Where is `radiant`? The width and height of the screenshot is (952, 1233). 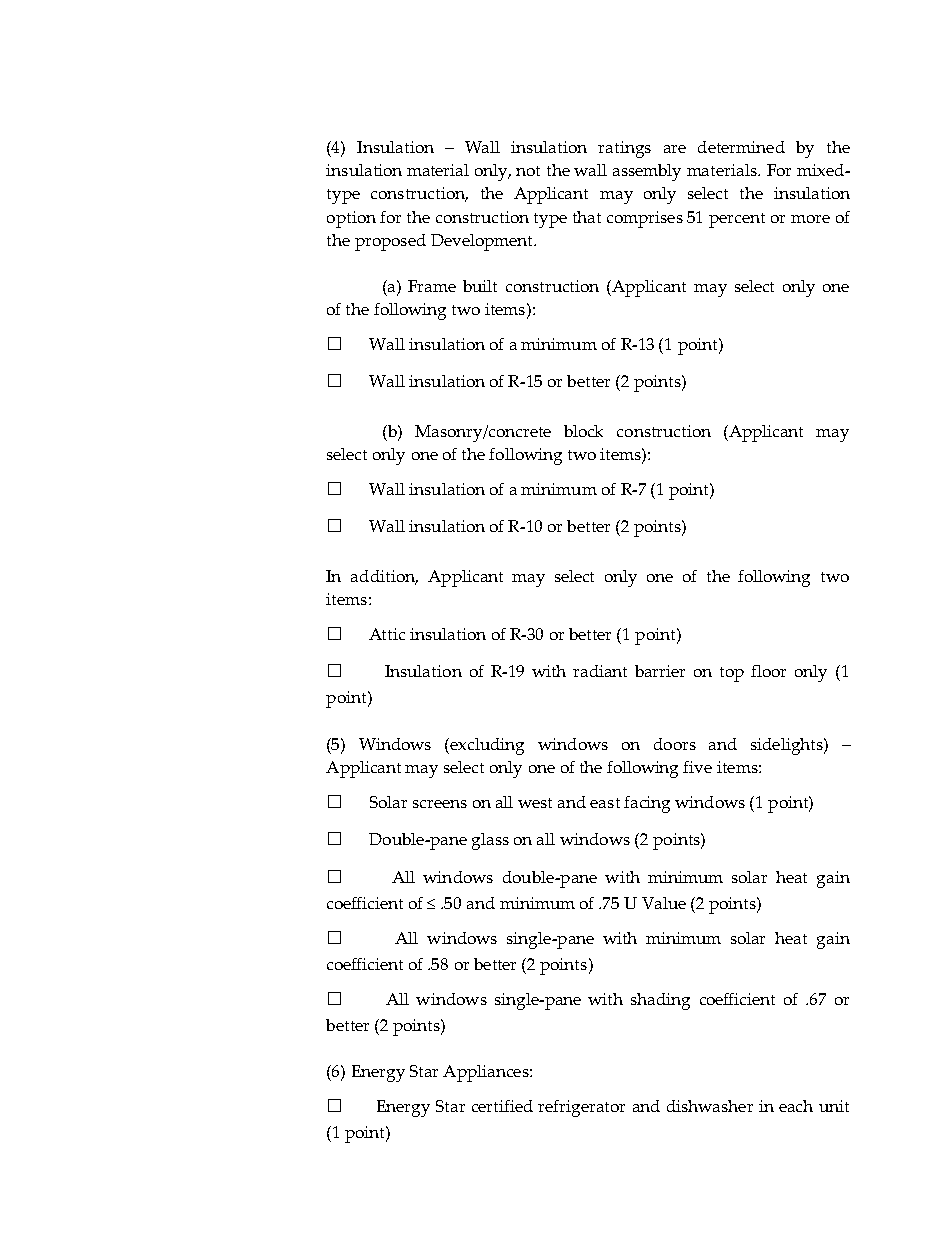 radiant is located at coordinates (600, 671).
